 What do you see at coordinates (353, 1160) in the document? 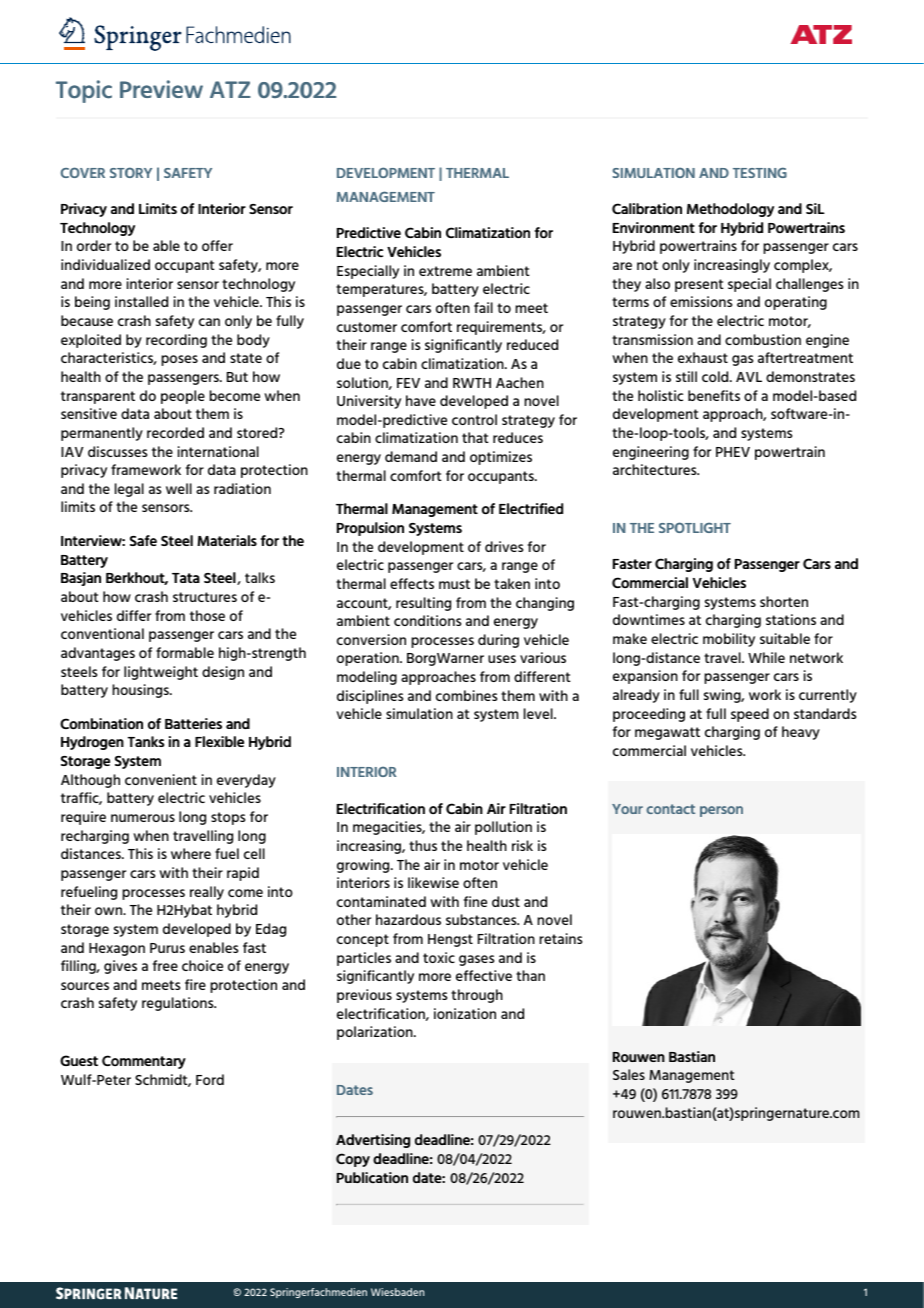
I see `Copy` at bounding box center [353, 1160].
